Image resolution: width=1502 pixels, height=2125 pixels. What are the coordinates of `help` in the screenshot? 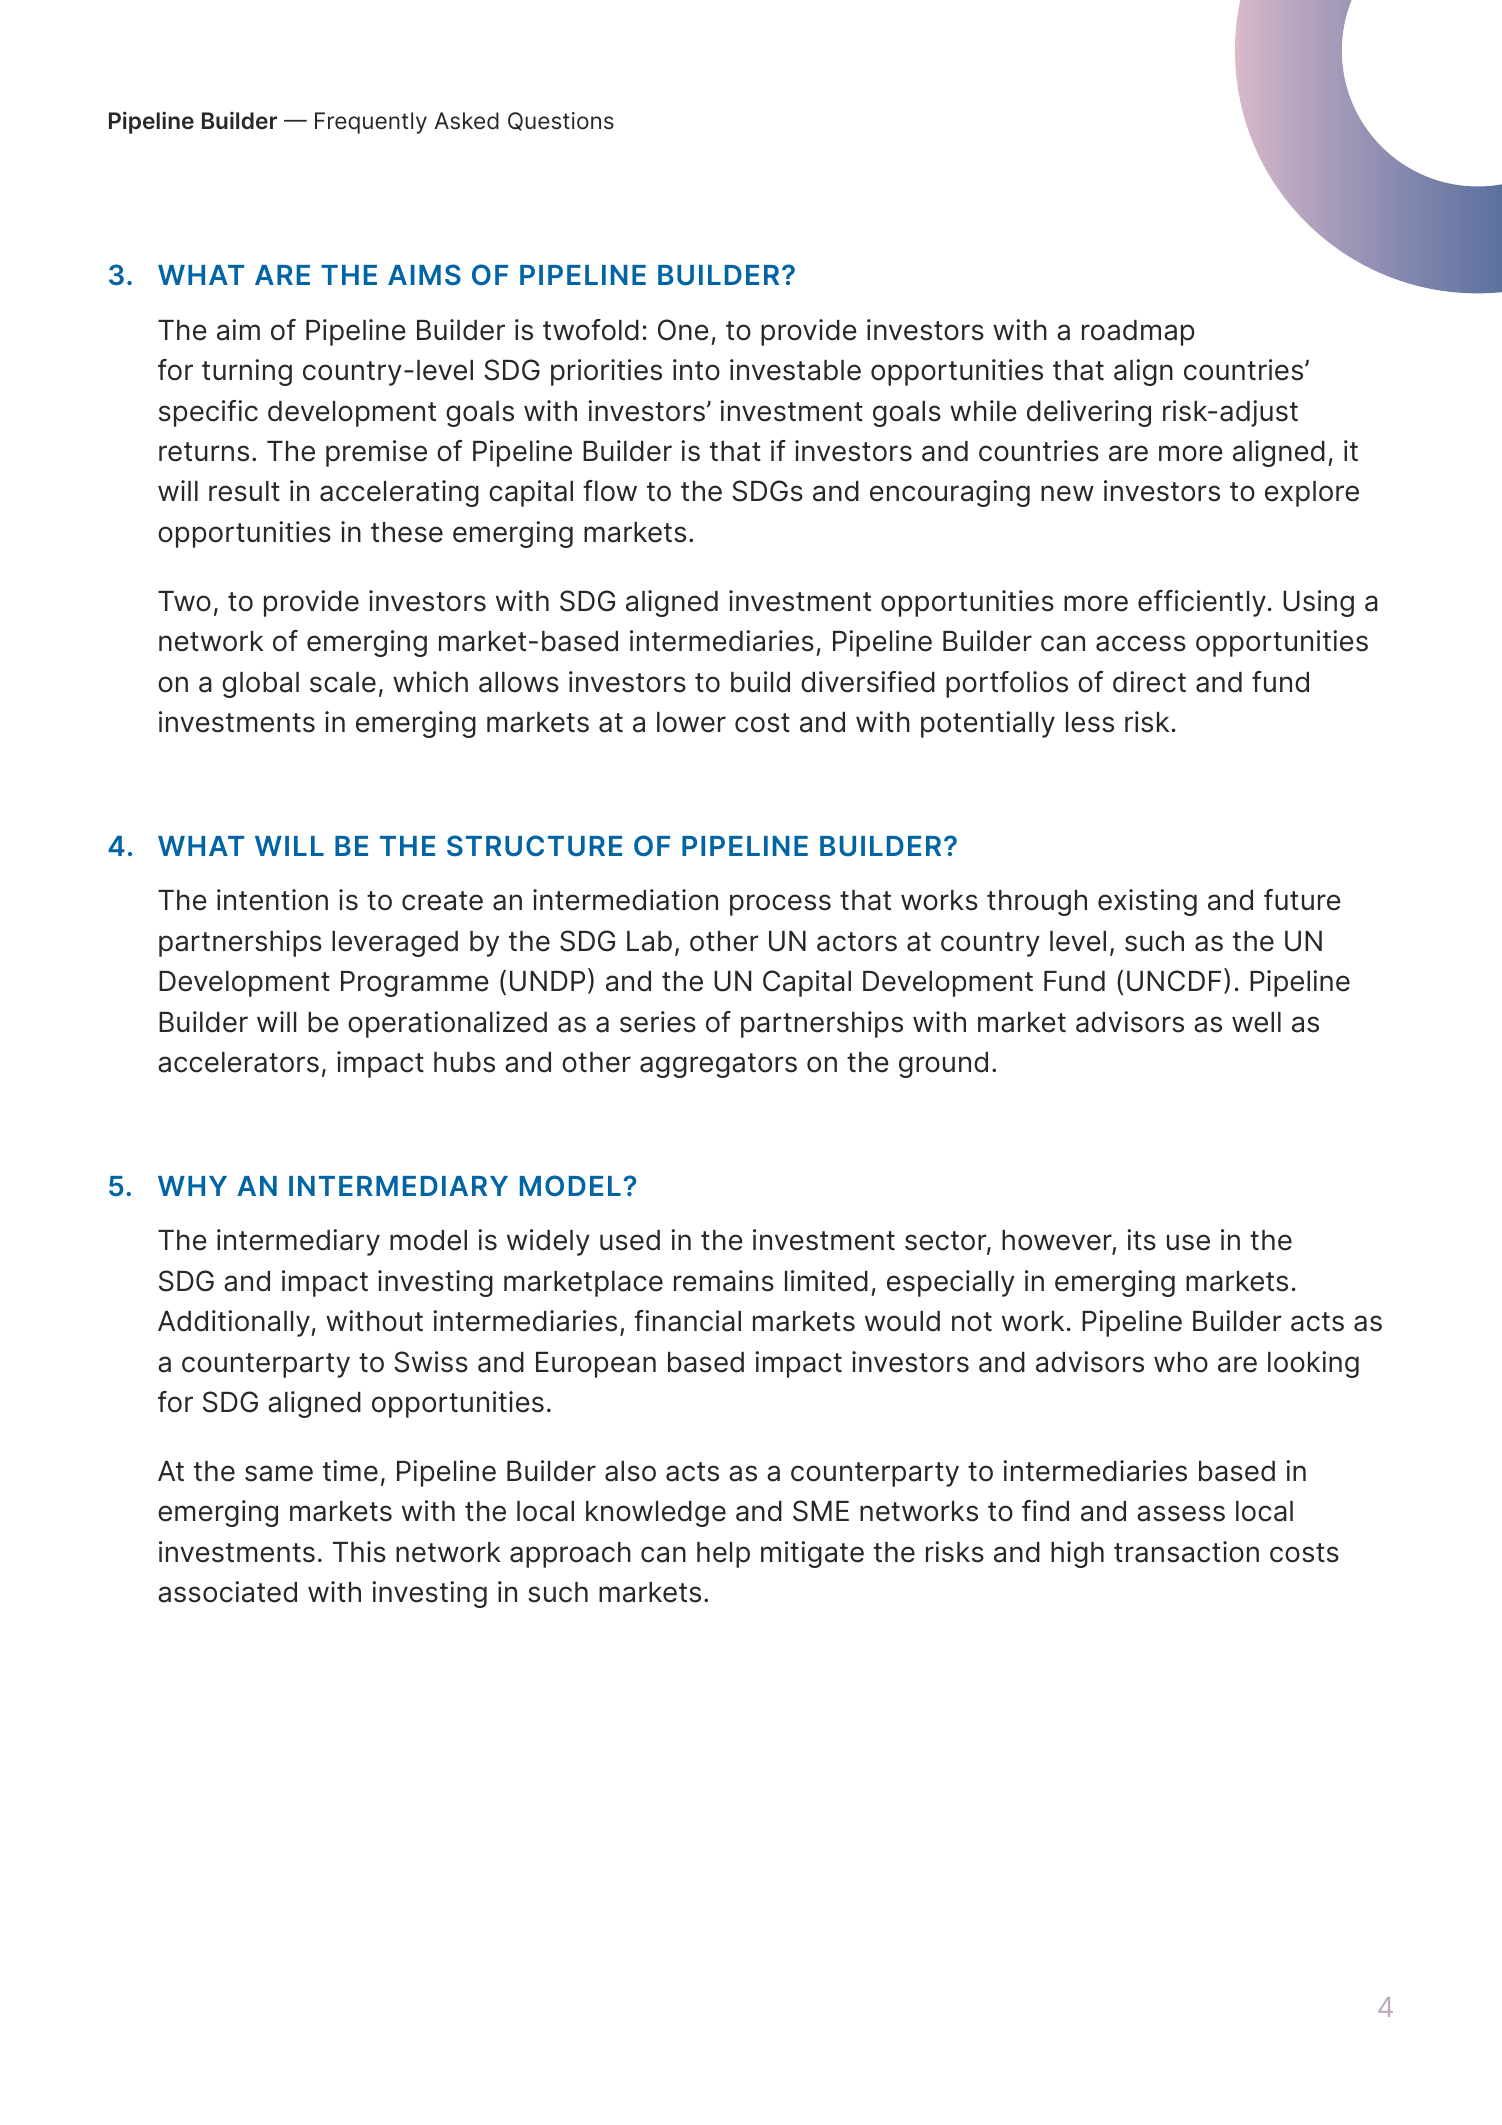 It's located at (723, 1555).
